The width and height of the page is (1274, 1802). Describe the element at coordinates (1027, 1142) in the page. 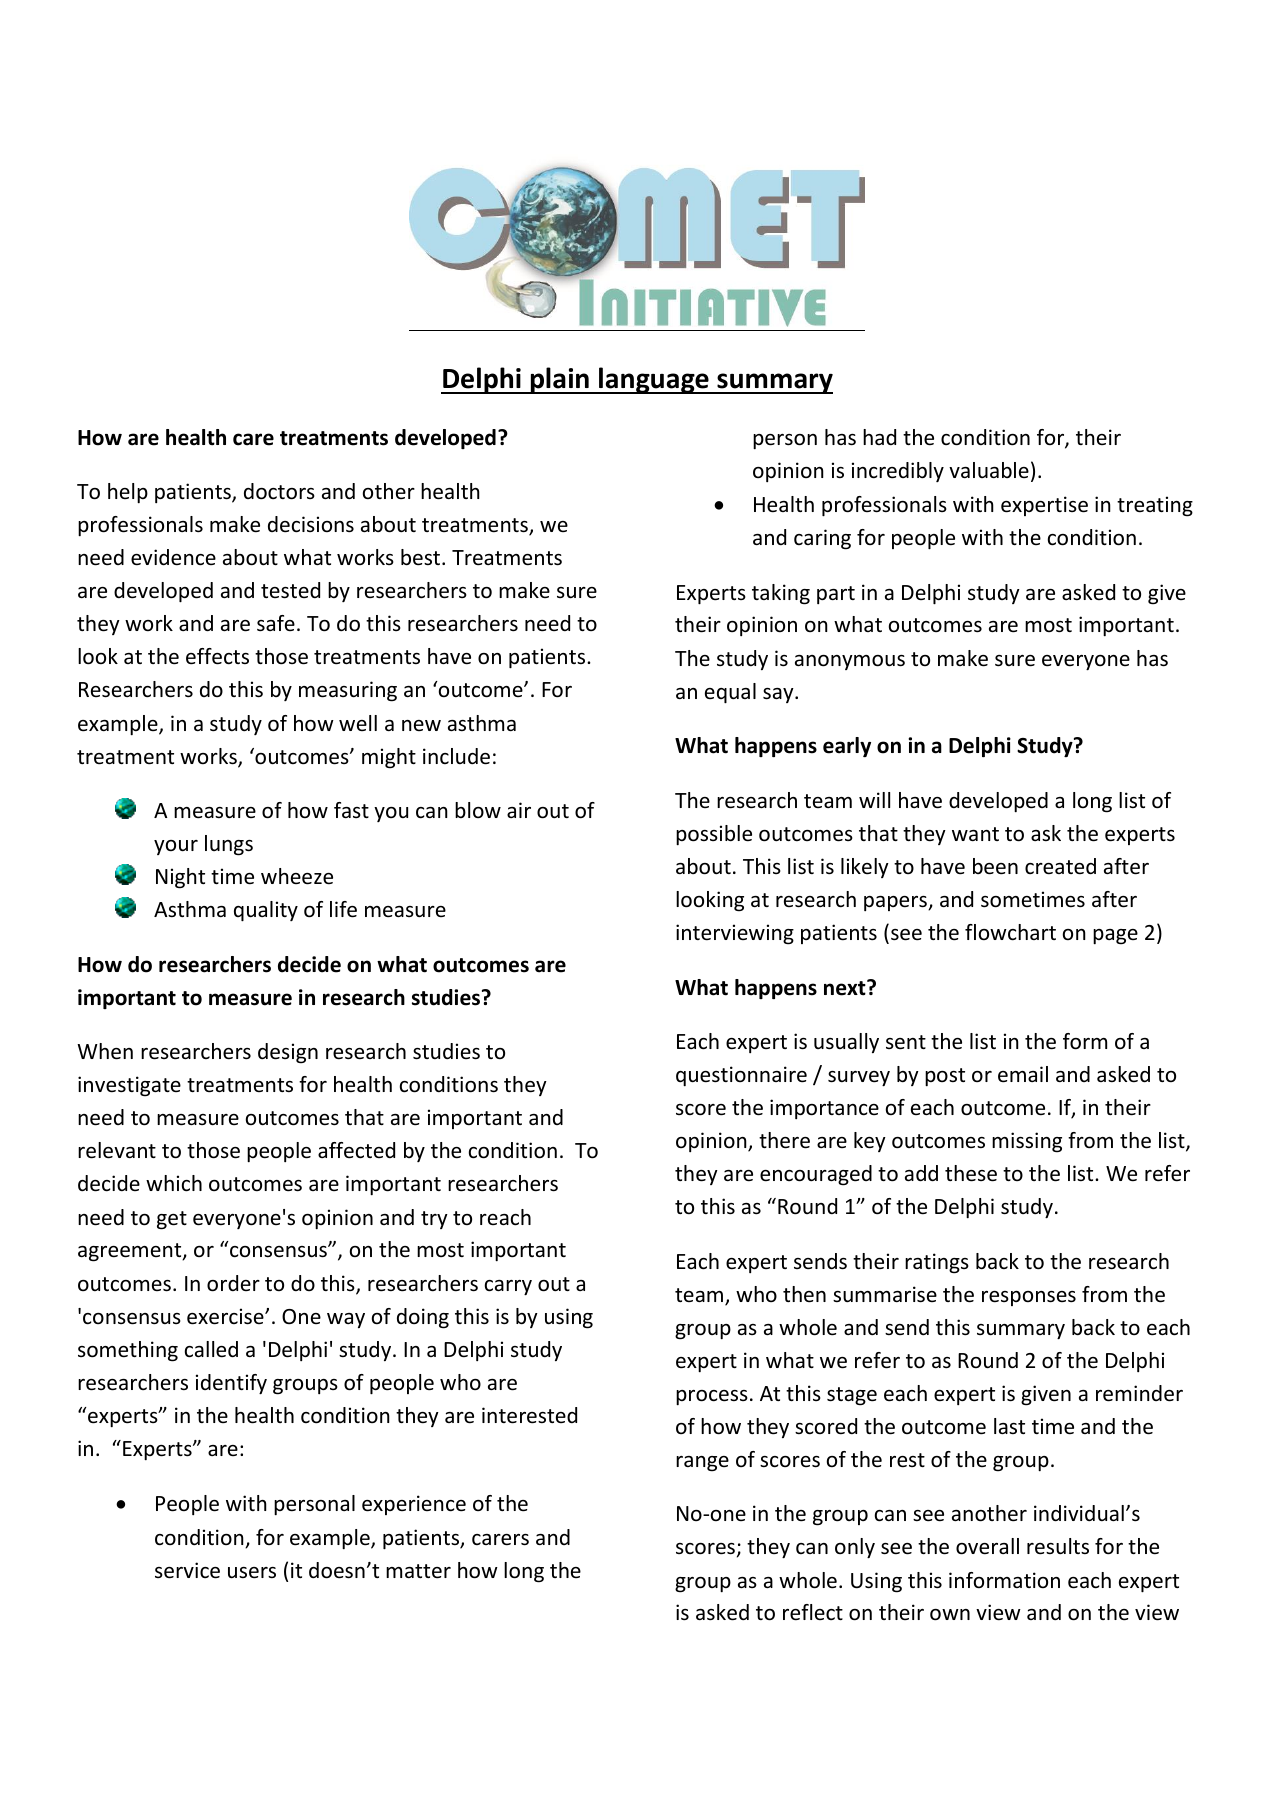

I see `missing` at that location.
